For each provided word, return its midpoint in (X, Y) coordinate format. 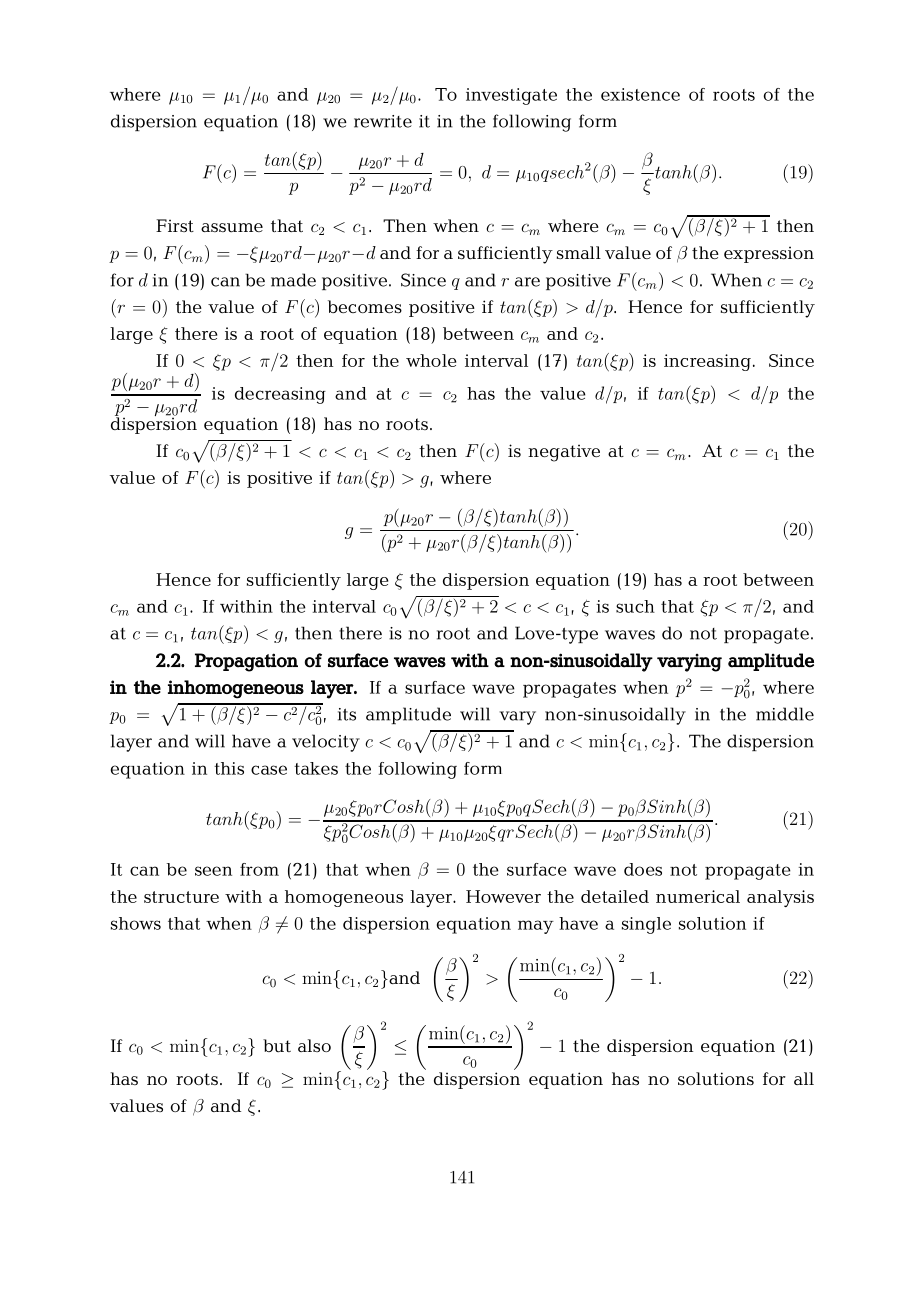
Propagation (246, 662)
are (527, 282)
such (635, 606)
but (277, 1046)
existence (640, 94)
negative (564, 453)
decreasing (280, 395)
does (643, 869)
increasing (707, 362)
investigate (511, 96)
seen (213, 871)
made (293, 280)
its (347, 714)
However (503, 896)
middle (785, 714)
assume (232, 228)
